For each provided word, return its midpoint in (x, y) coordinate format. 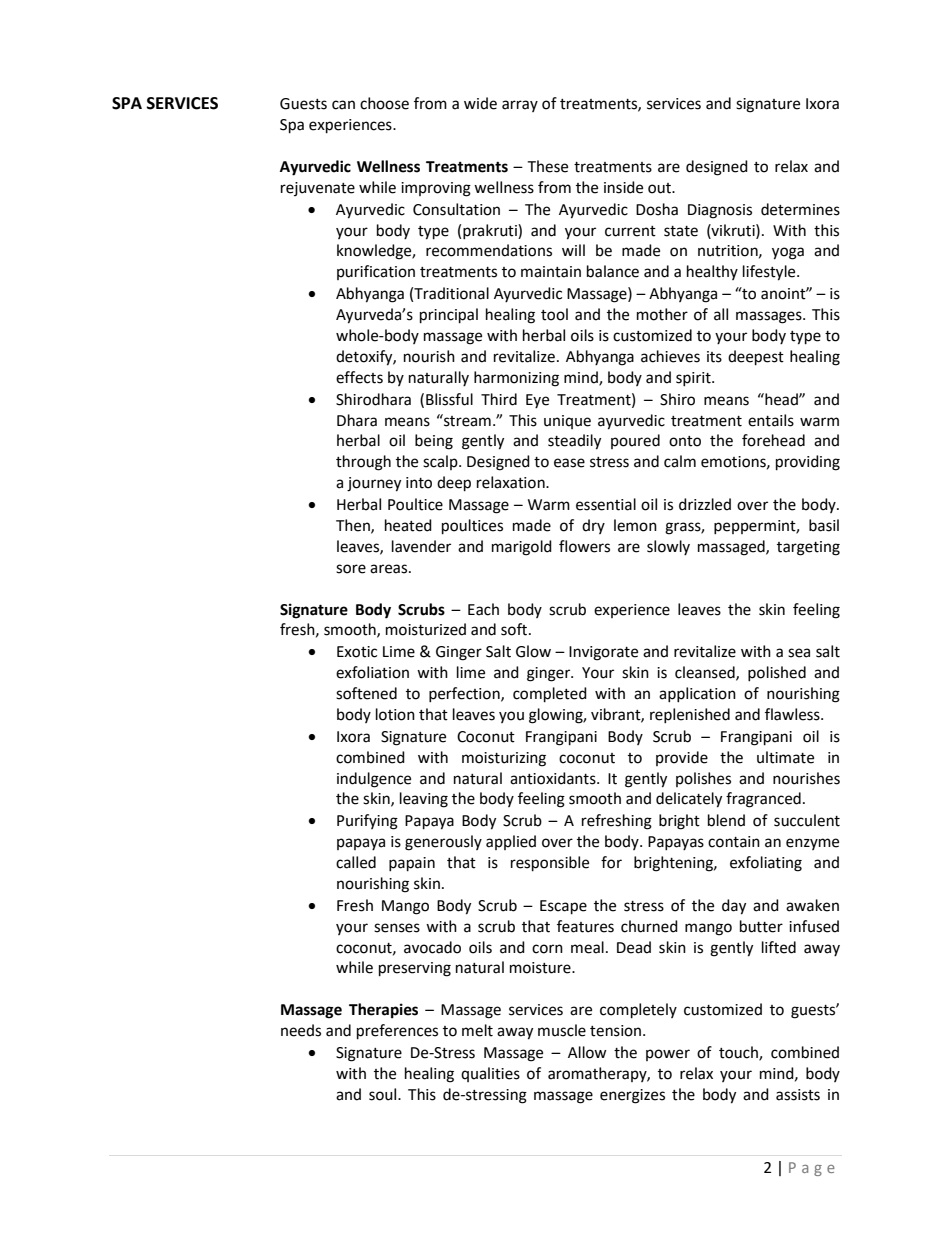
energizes (632, 1096)
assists (798, 1095)
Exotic (357, 652)
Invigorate (603, 653)
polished (777, 673)
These (547, 166)
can (343, 105)
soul (384, 1094)
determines (800, 209)
